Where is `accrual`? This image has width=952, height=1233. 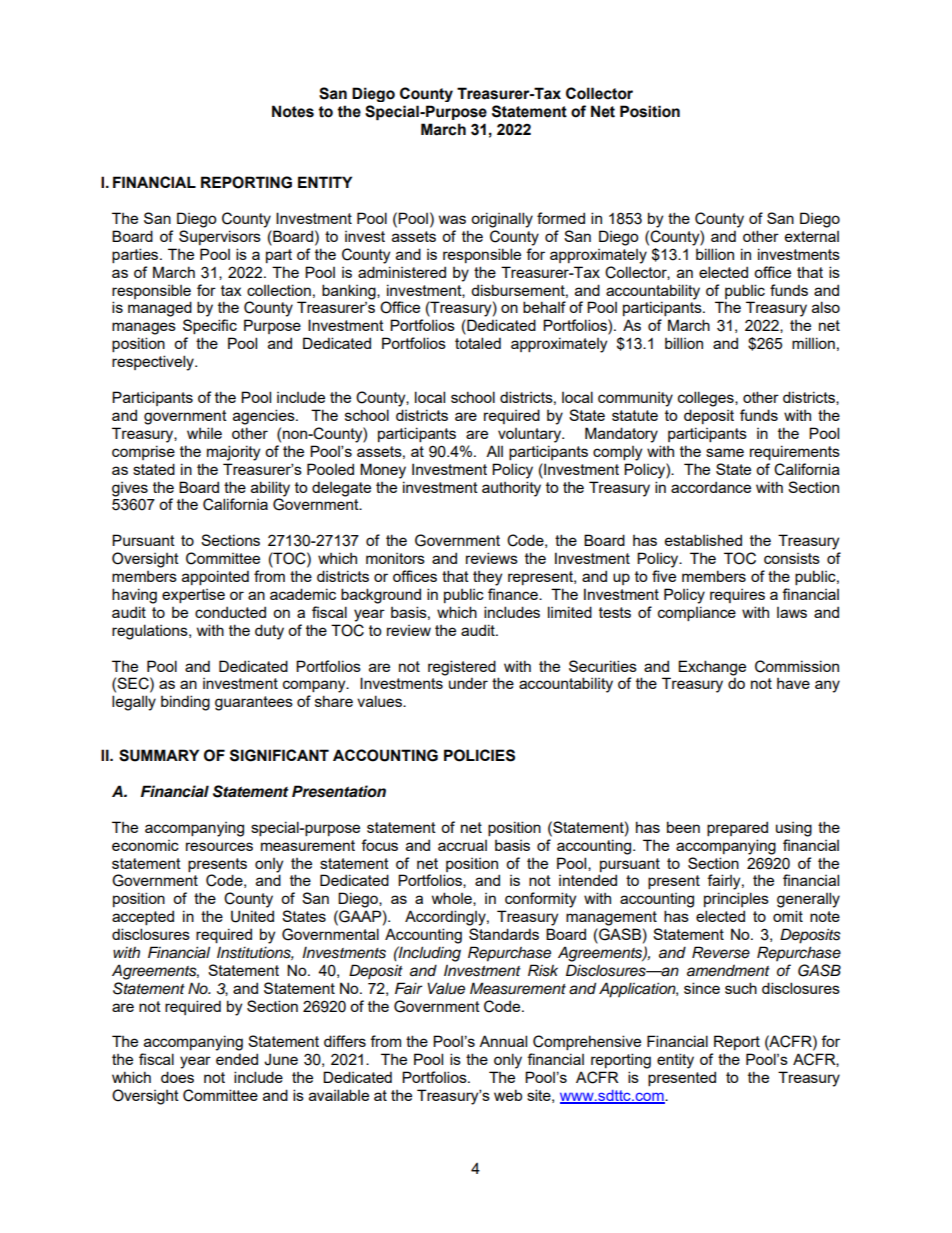
accrual is located at coordinates (462, 845).
